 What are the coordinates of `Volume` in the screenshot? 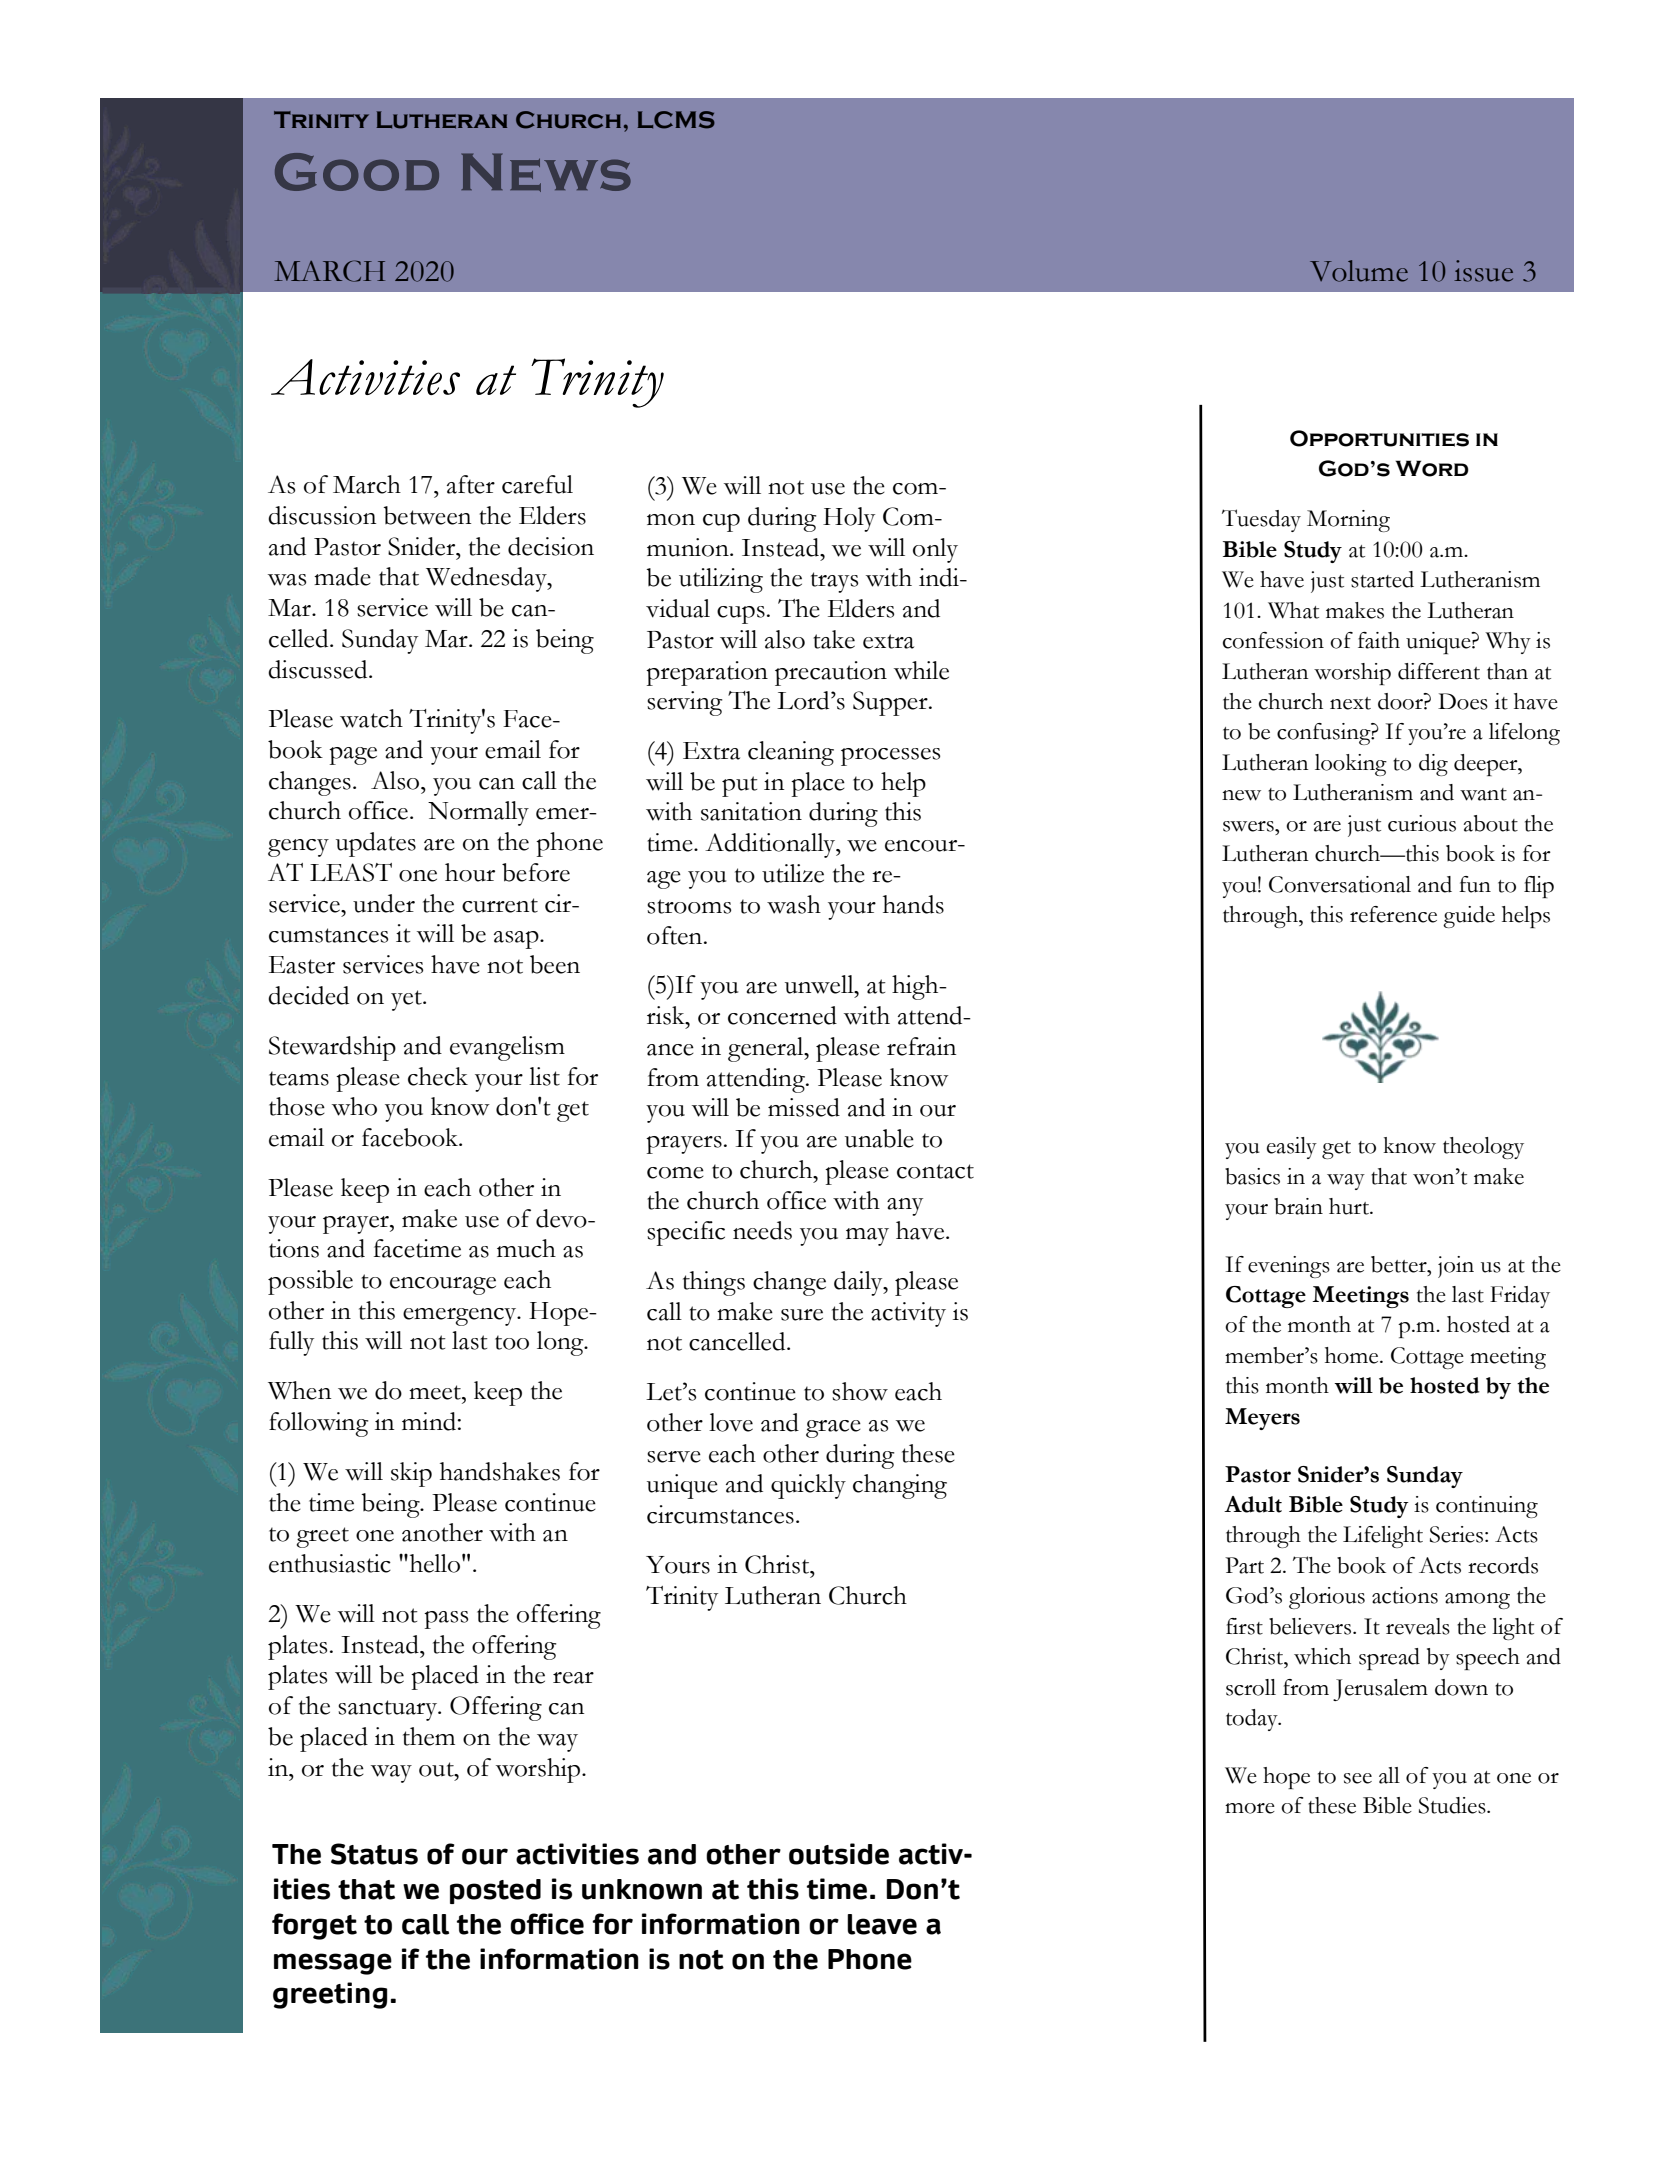 It's located at (1359, 271).
